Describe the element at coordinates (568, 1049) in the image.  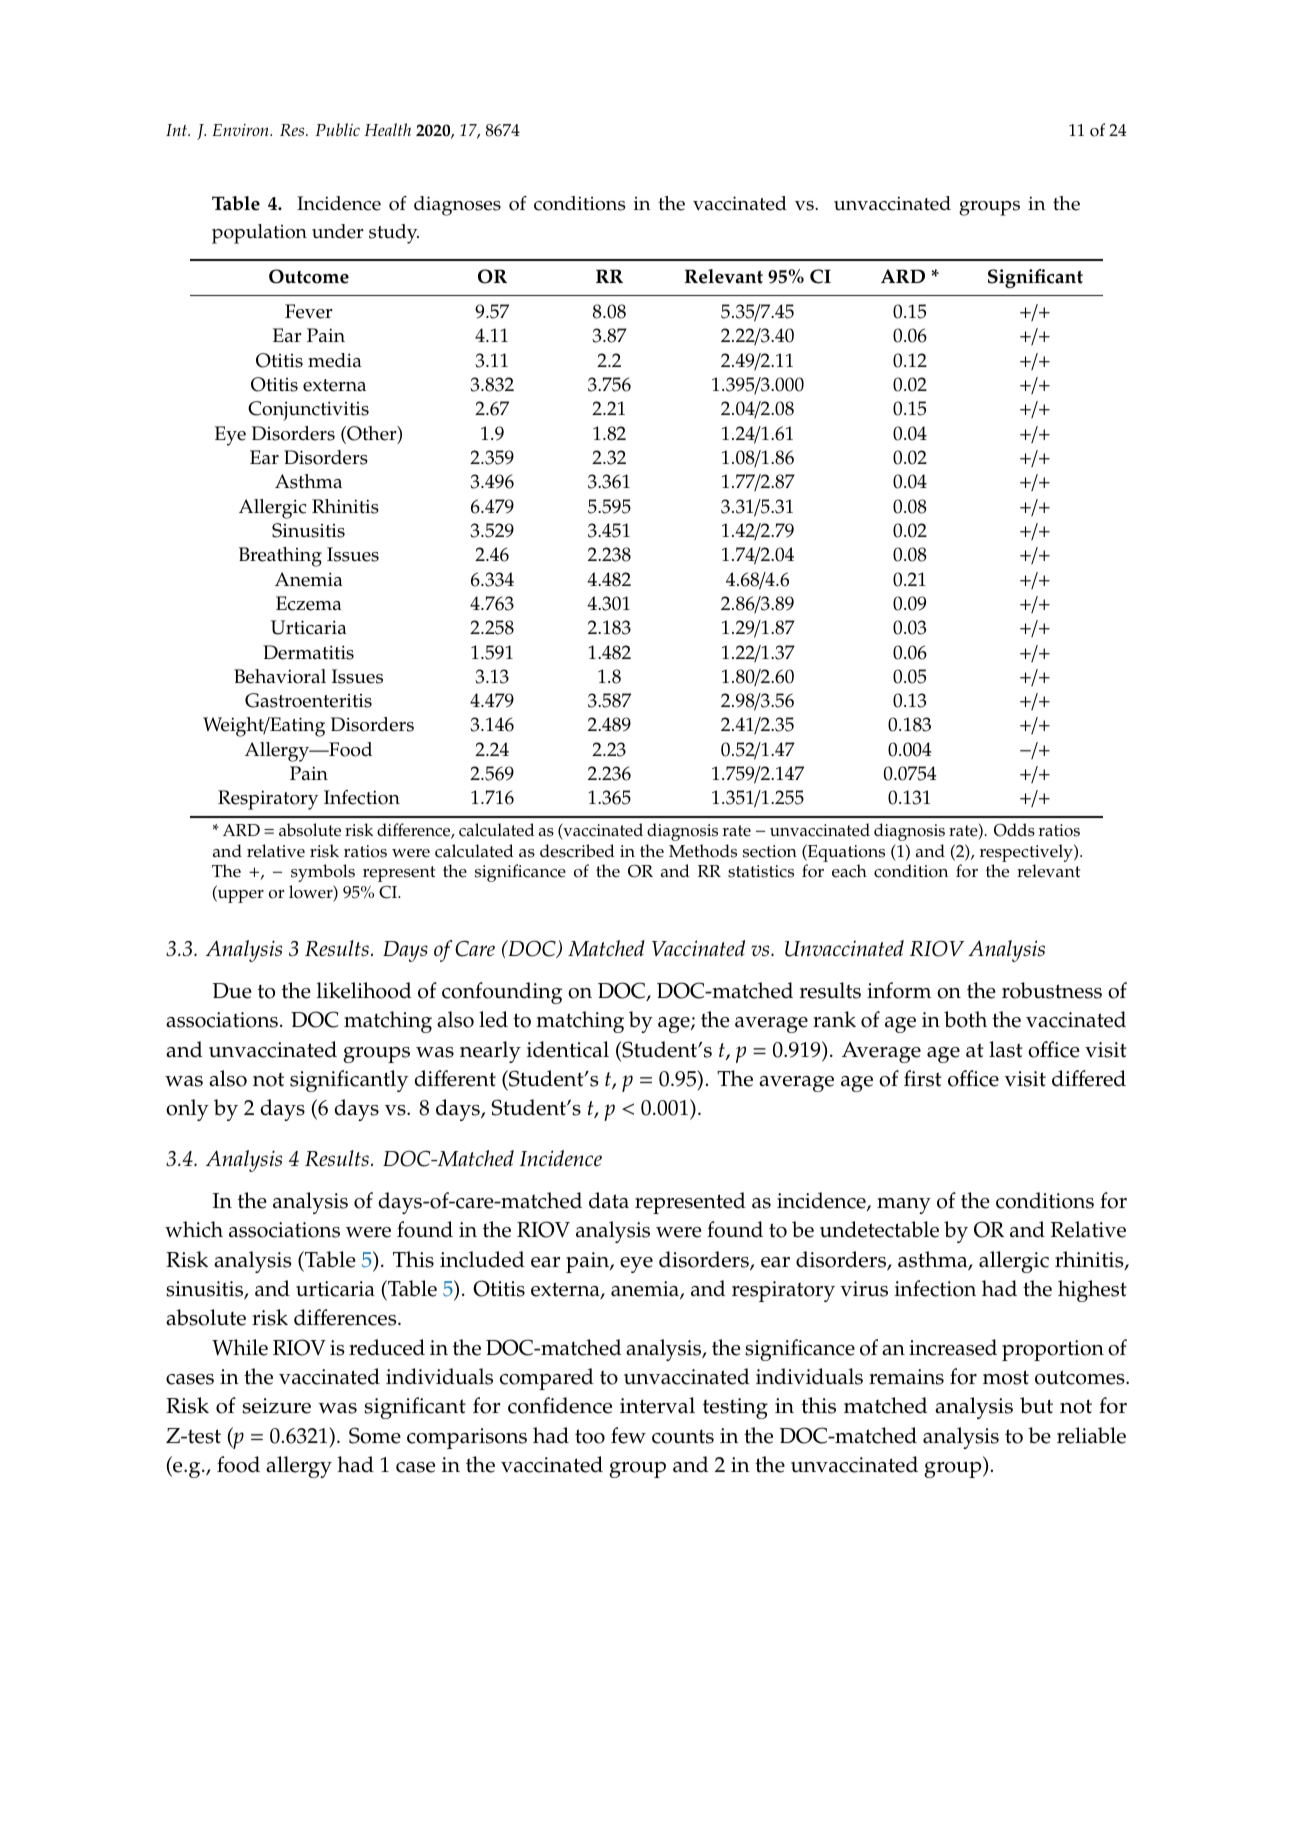
I see `identical` at that location.
